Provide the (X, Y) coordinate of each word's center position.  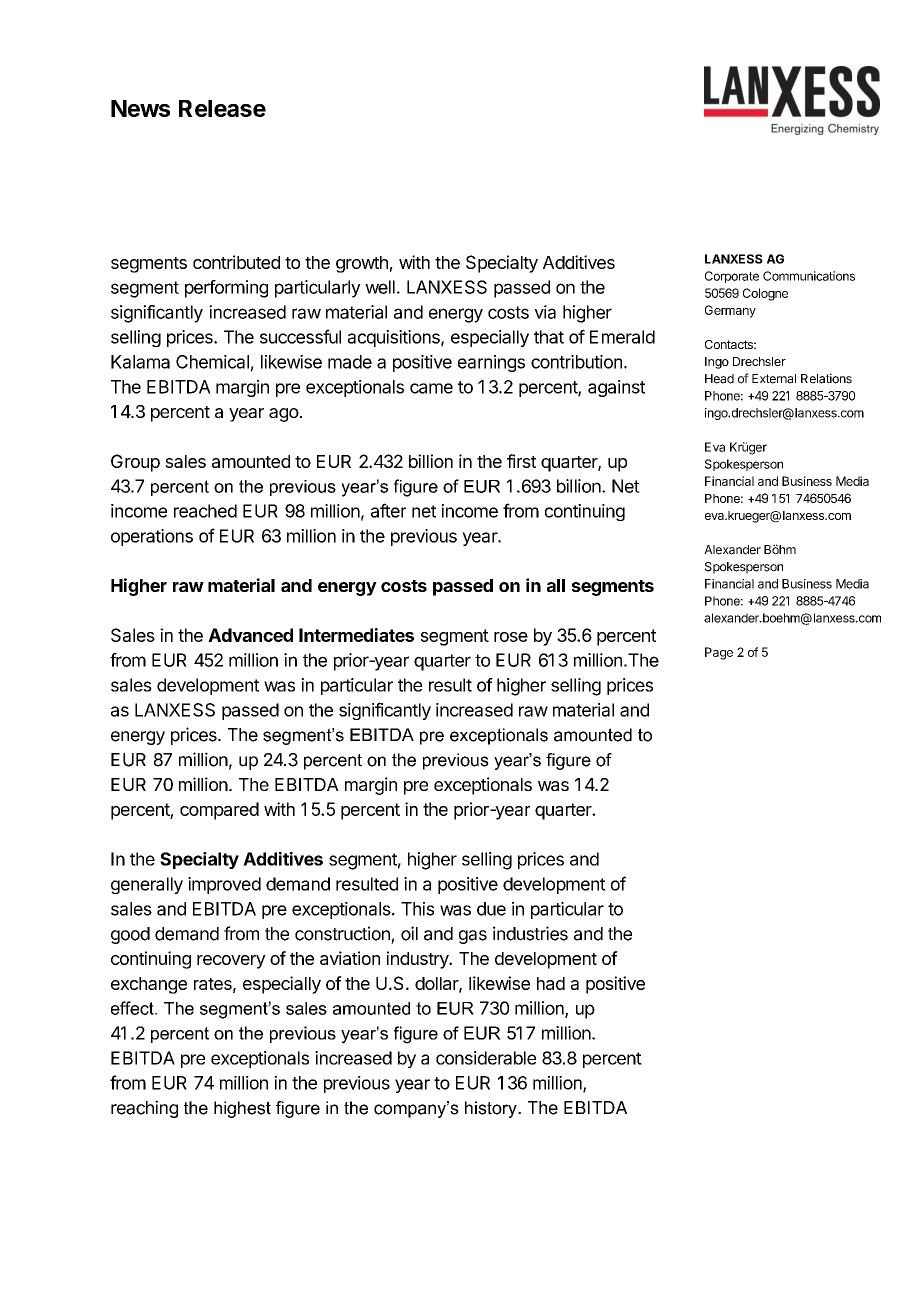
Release (222, 108)
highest (242, 1109)
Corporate (732, 277)
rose (511, 637)
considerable (486, 1058)
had (551, 983)
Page (719, 653)
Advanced (250, 635)
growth (362, 264)
